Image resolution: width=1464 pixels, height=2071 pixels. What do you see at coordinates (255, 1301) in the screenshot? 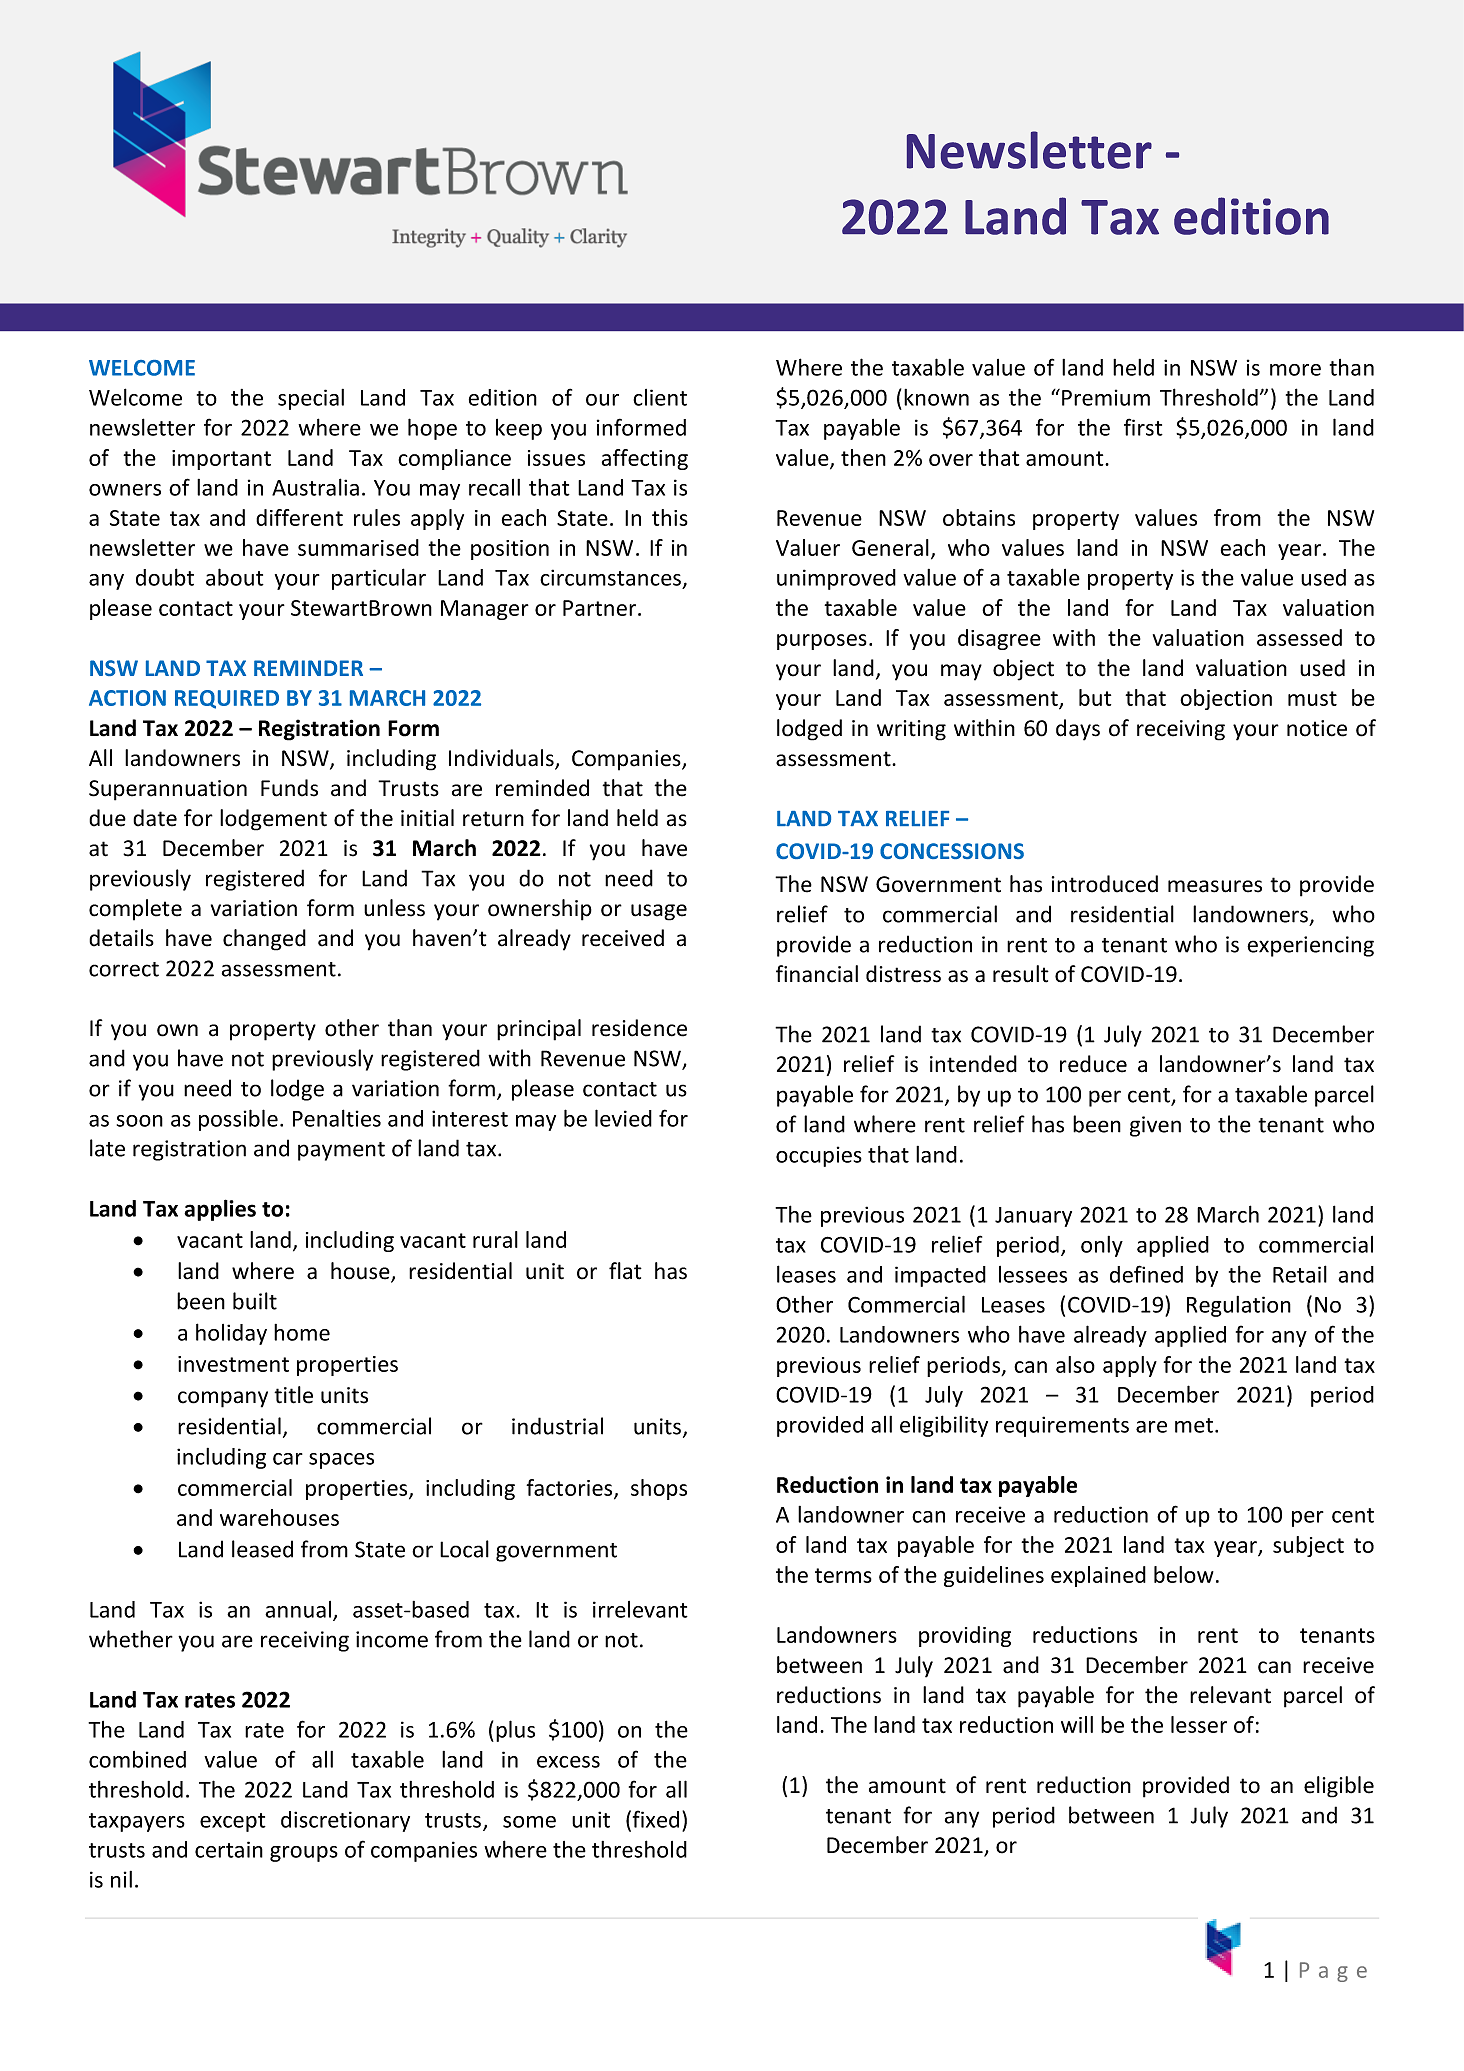
I see `built` at bounding box center [255, 1301].
